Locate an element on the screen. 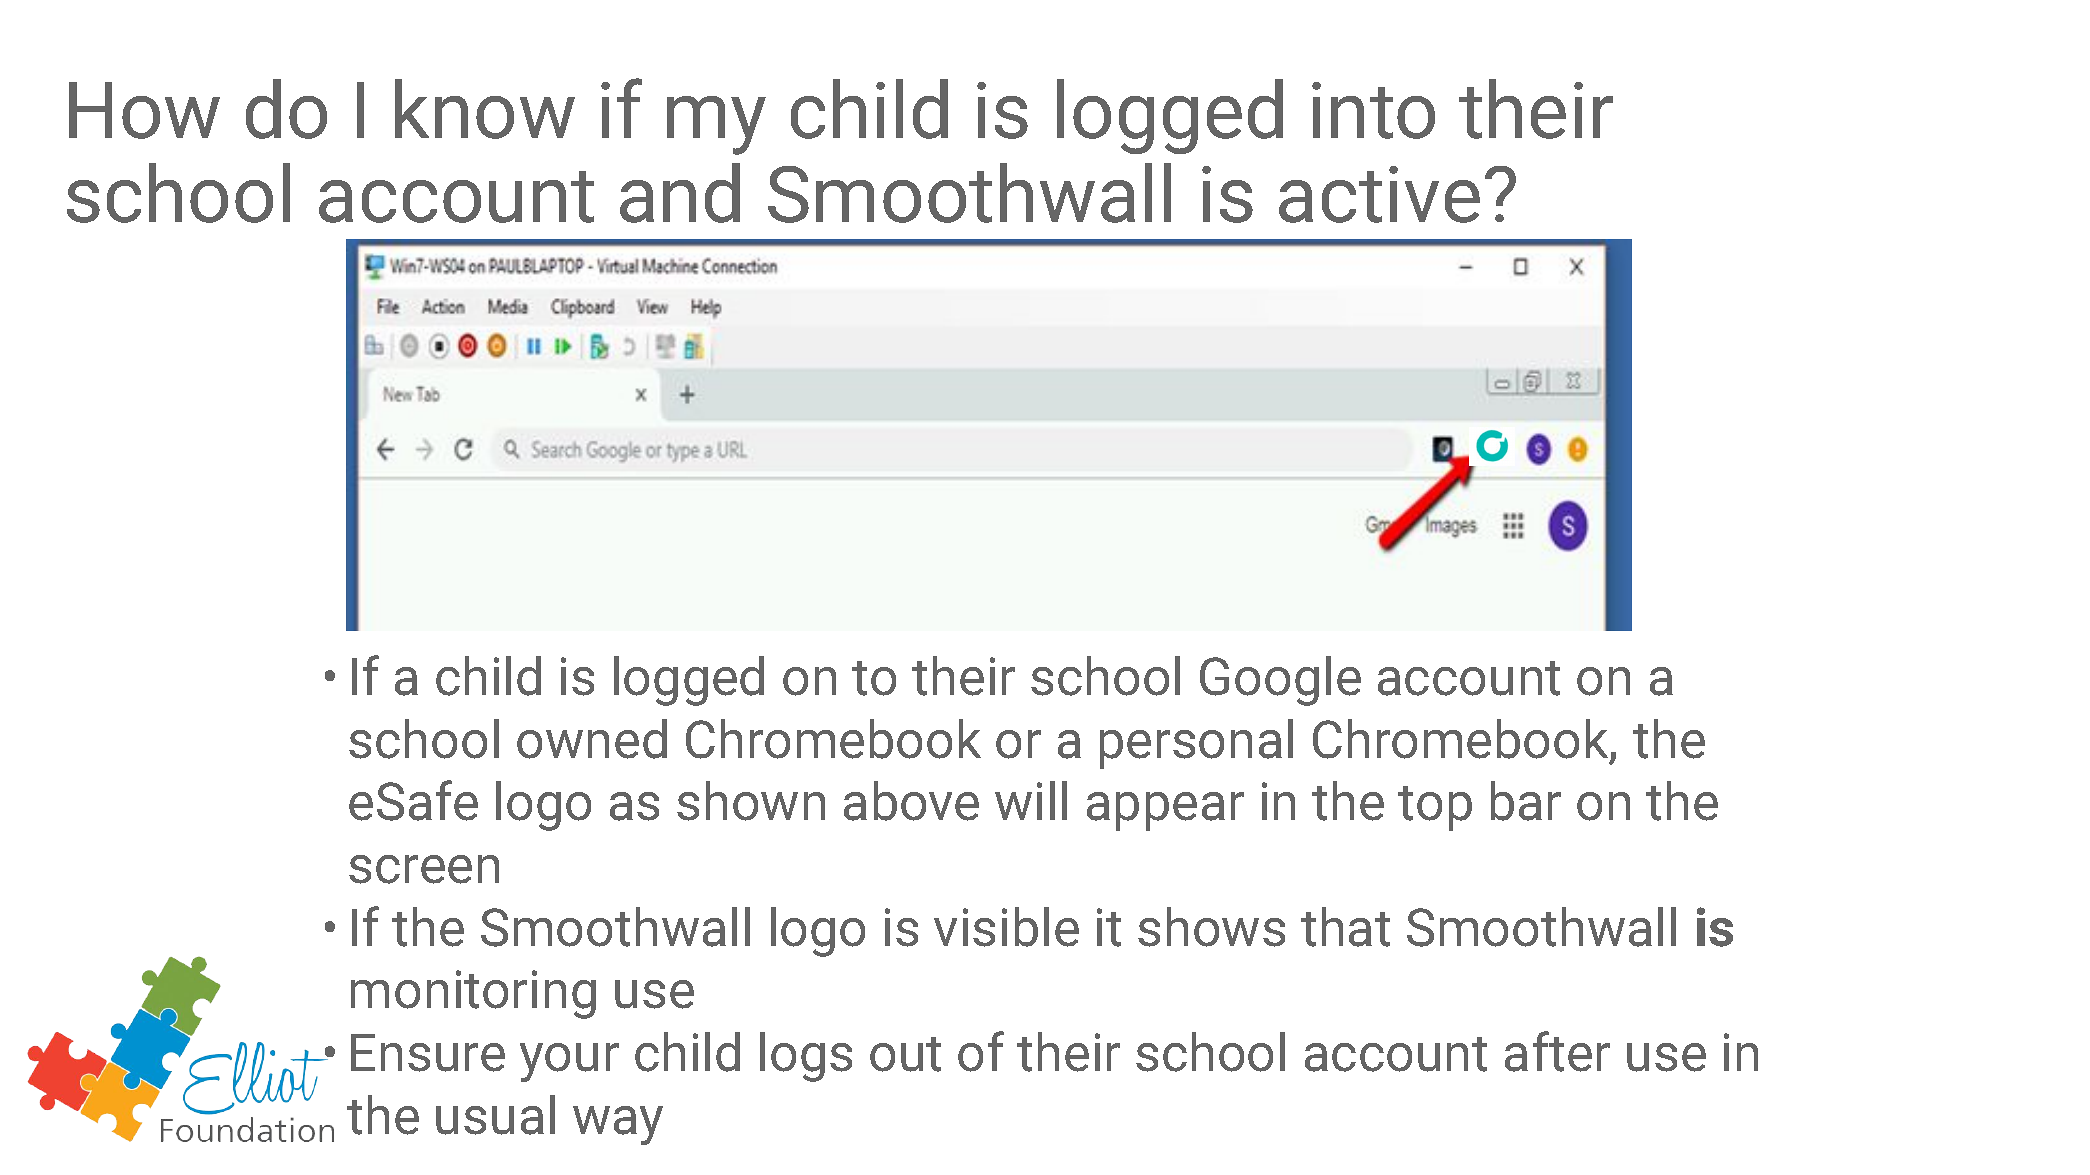 The width and height of the screenshot is (2090, 1175). shown is located at coordinates (751, 801).
